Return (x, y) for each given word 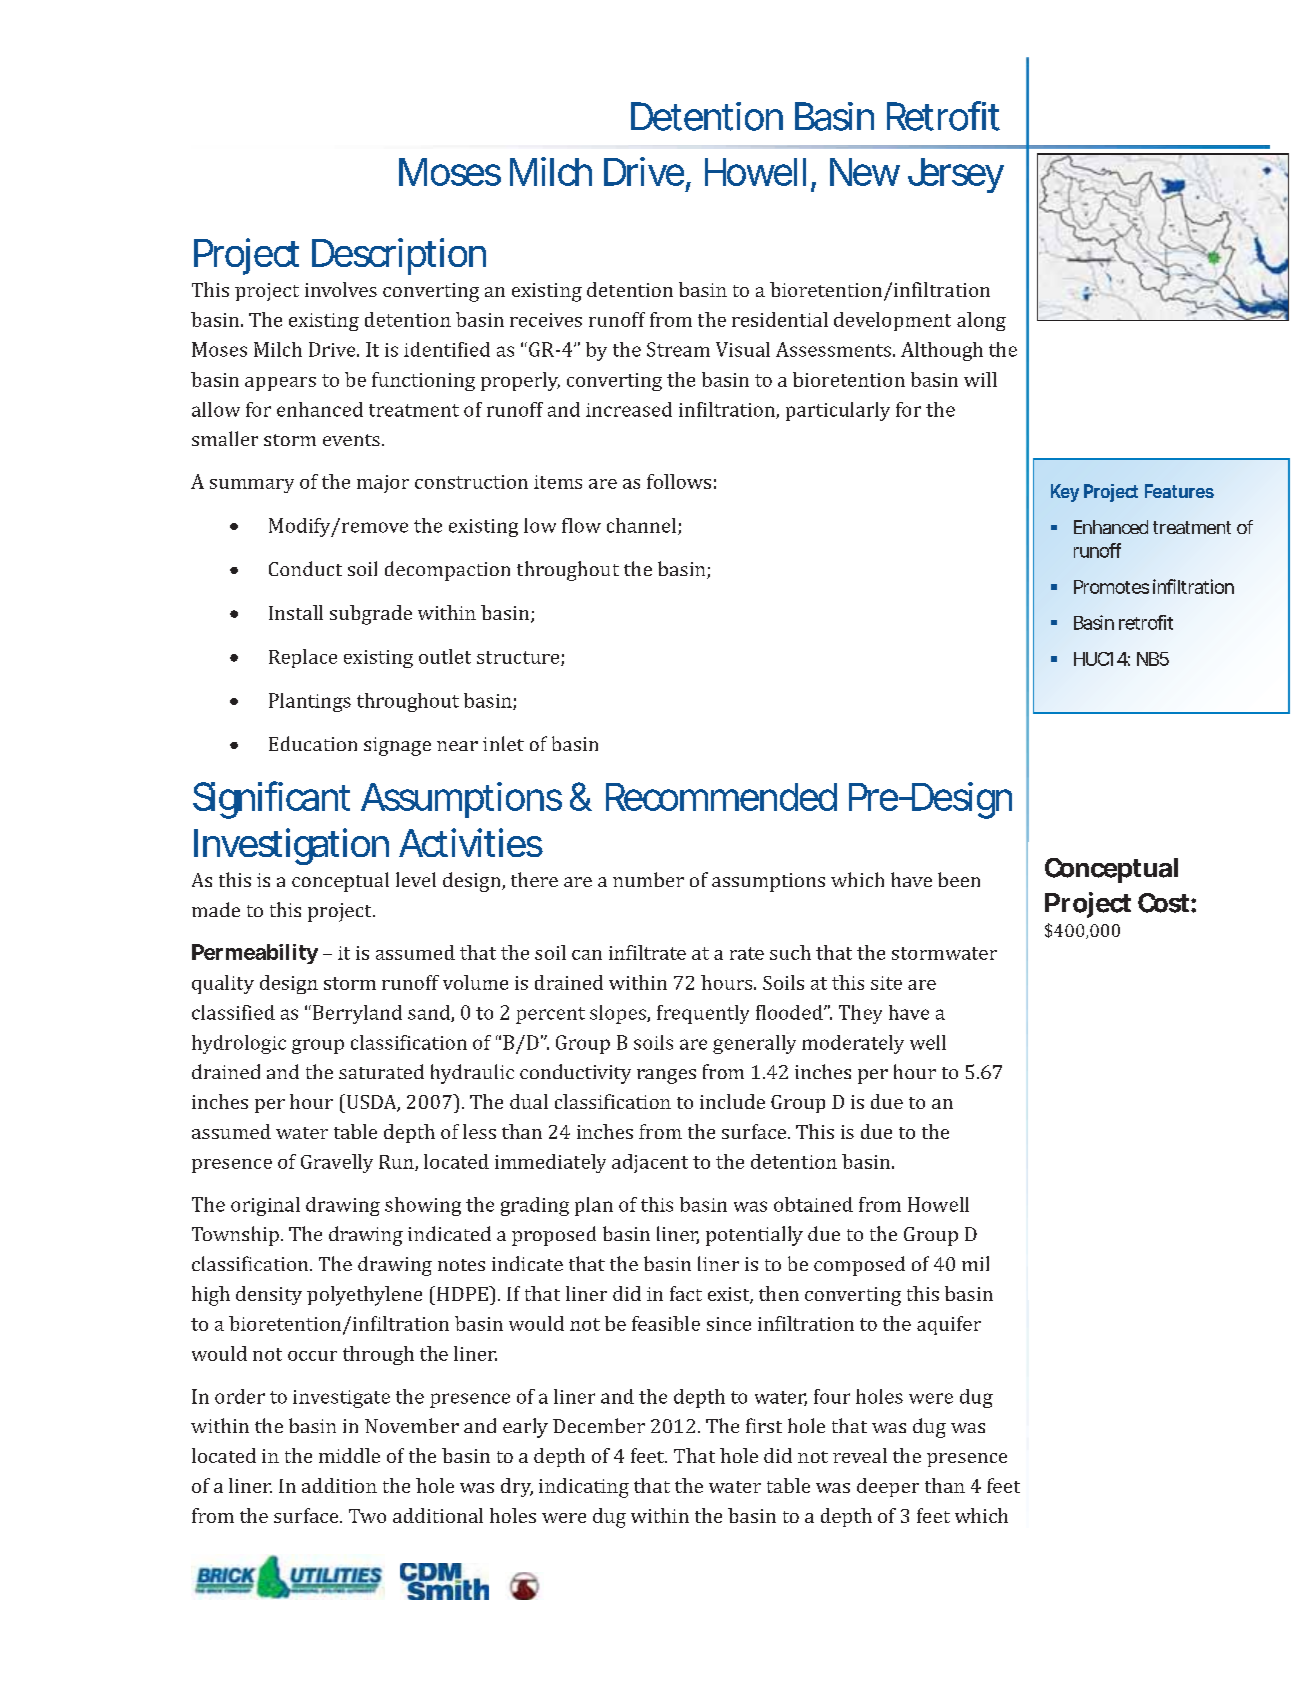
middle (349, 1455)
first (764, 1425)
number (648, 879)
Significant (271, 800)
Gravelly (337, 1163)
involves (341, 289)
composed (859, 1266)
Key (1065, 493)
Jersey (956, 175)
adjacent (650, 1163)
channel (641, 525)
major (383, 484)
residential (780, 319)
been (959, 879)
